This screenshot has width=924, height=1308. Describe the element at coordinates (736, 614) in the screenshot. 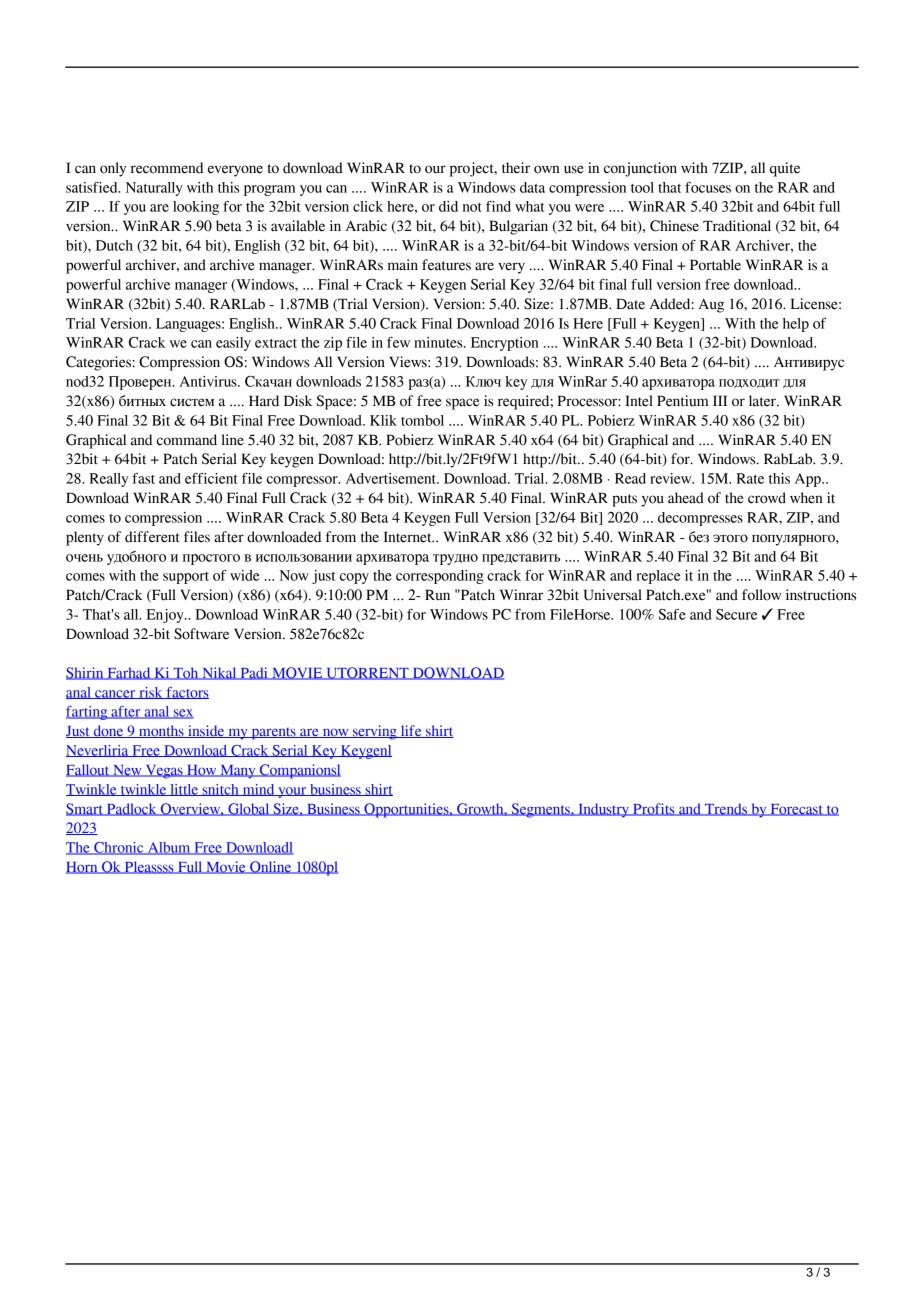

I see `Secure` at that location.
